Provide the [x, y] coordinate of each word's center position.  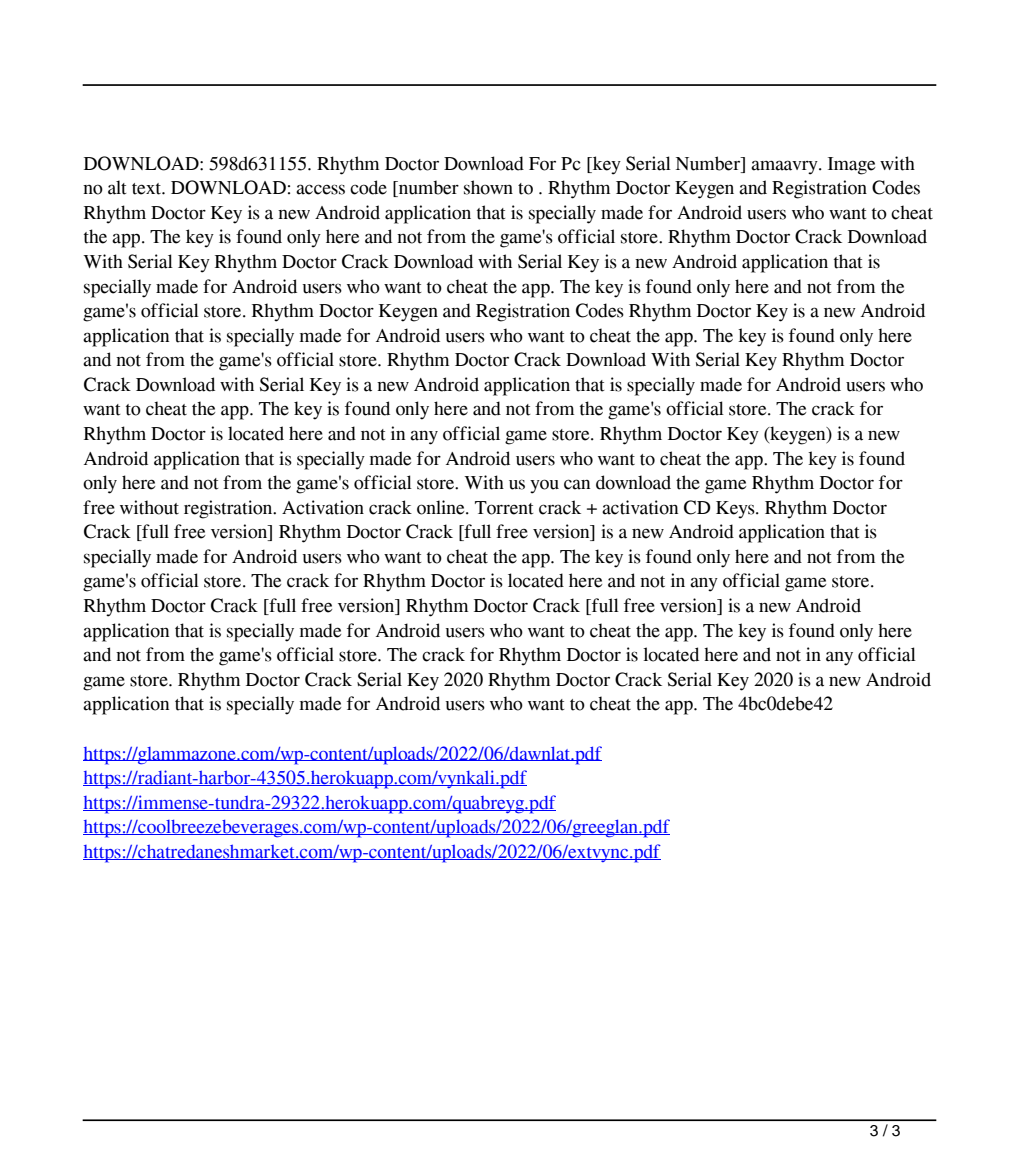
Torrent [504, 508]
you [544, 486]
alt [117, 187]
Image [851, 166]
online [442, 507]
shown [488, 187]
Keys [736, 510]
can [577, 484]
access [320, 189]
